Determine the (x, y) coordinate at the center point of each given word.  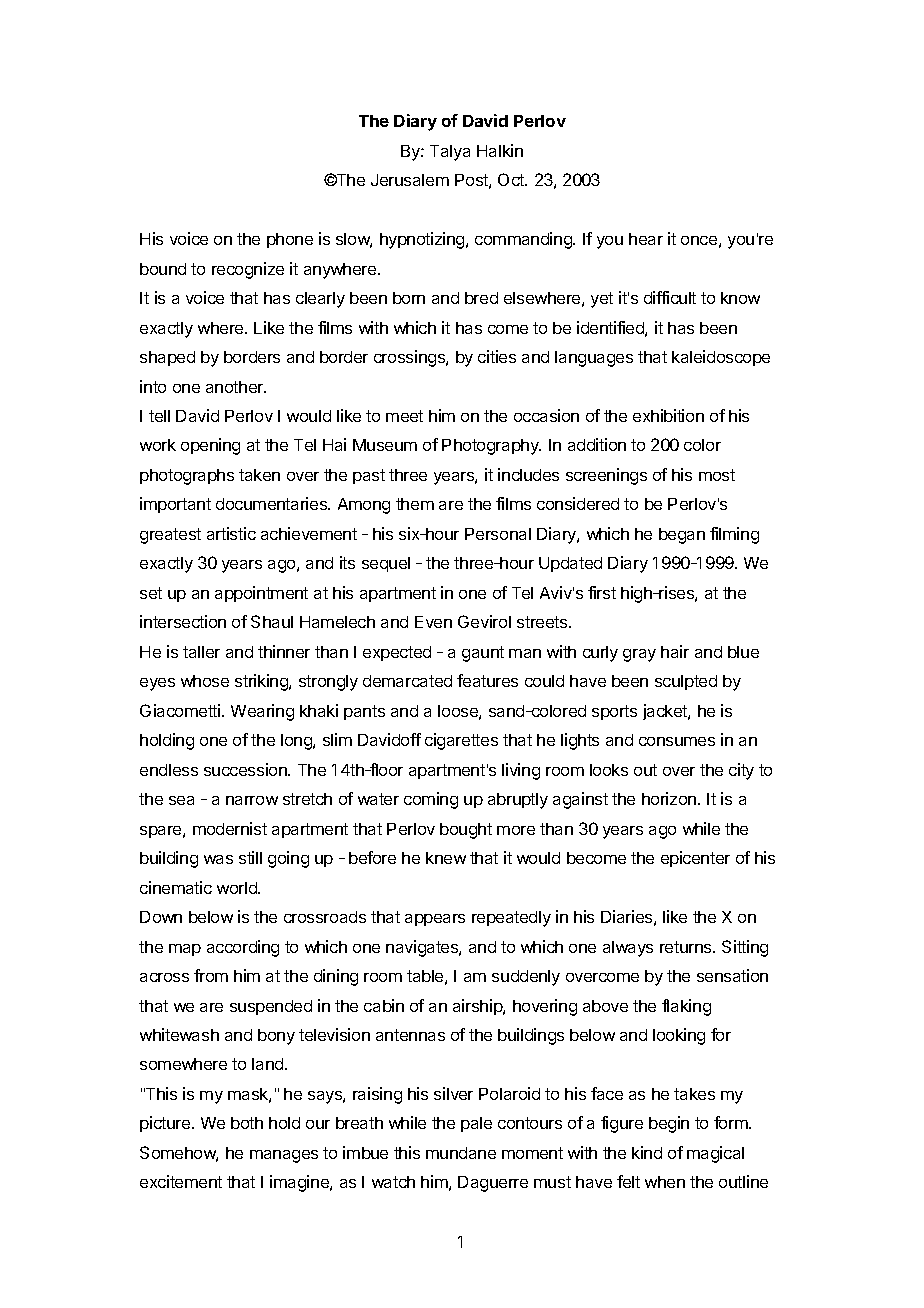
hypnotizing (423, 240)
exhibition (668, 415)
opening (210, 446)
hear (646, 239)
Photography (491, 447)
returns (687, 947)
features (487, 680)
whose (205, 681)
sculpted (686, 682)
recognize (248, 270)
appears (435, 920)
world (238, 888)
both (247, 1123)
